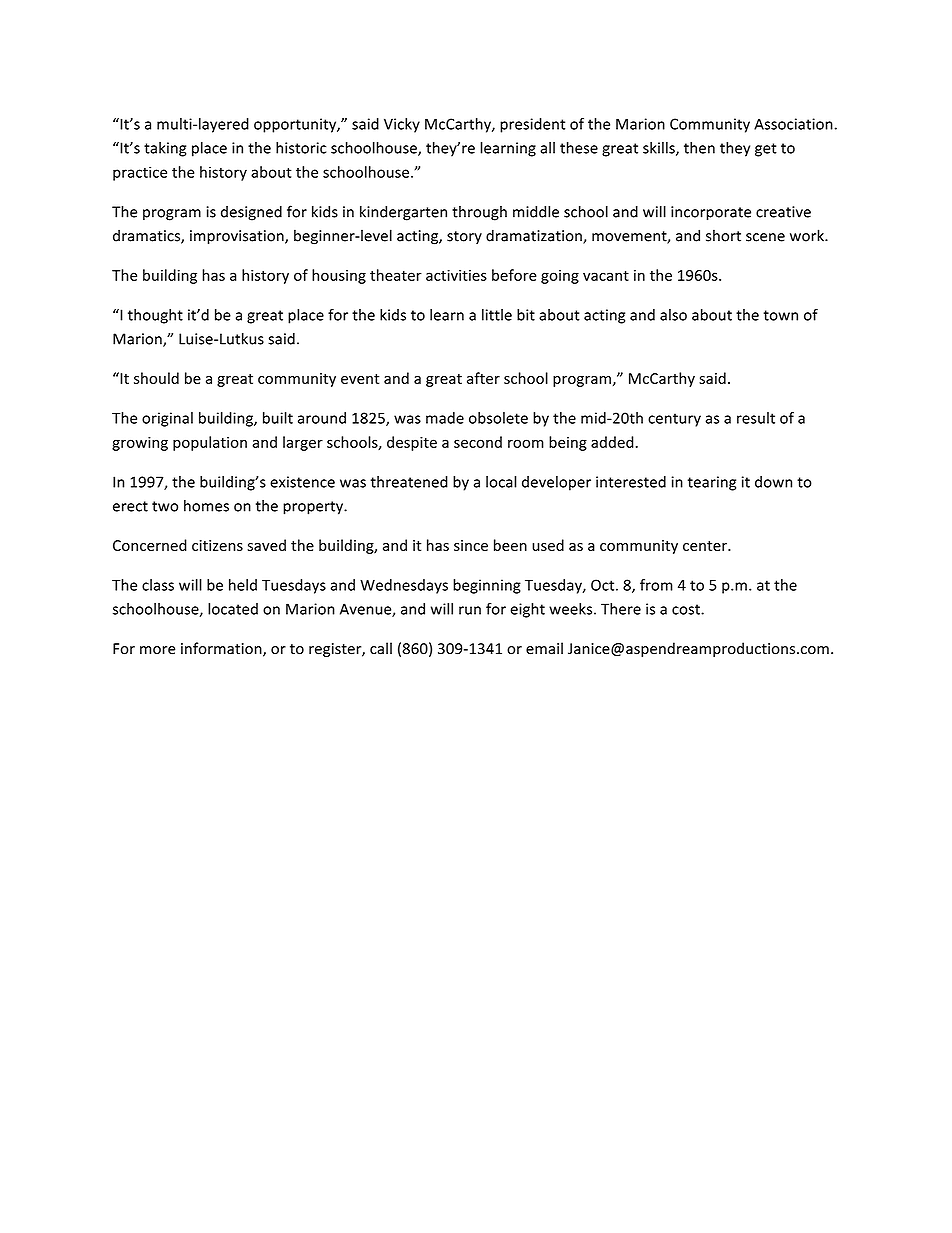  What do you see at coordinates (222, 649) in the screenshot?
I see `information` at bounding box center [222, 649].
